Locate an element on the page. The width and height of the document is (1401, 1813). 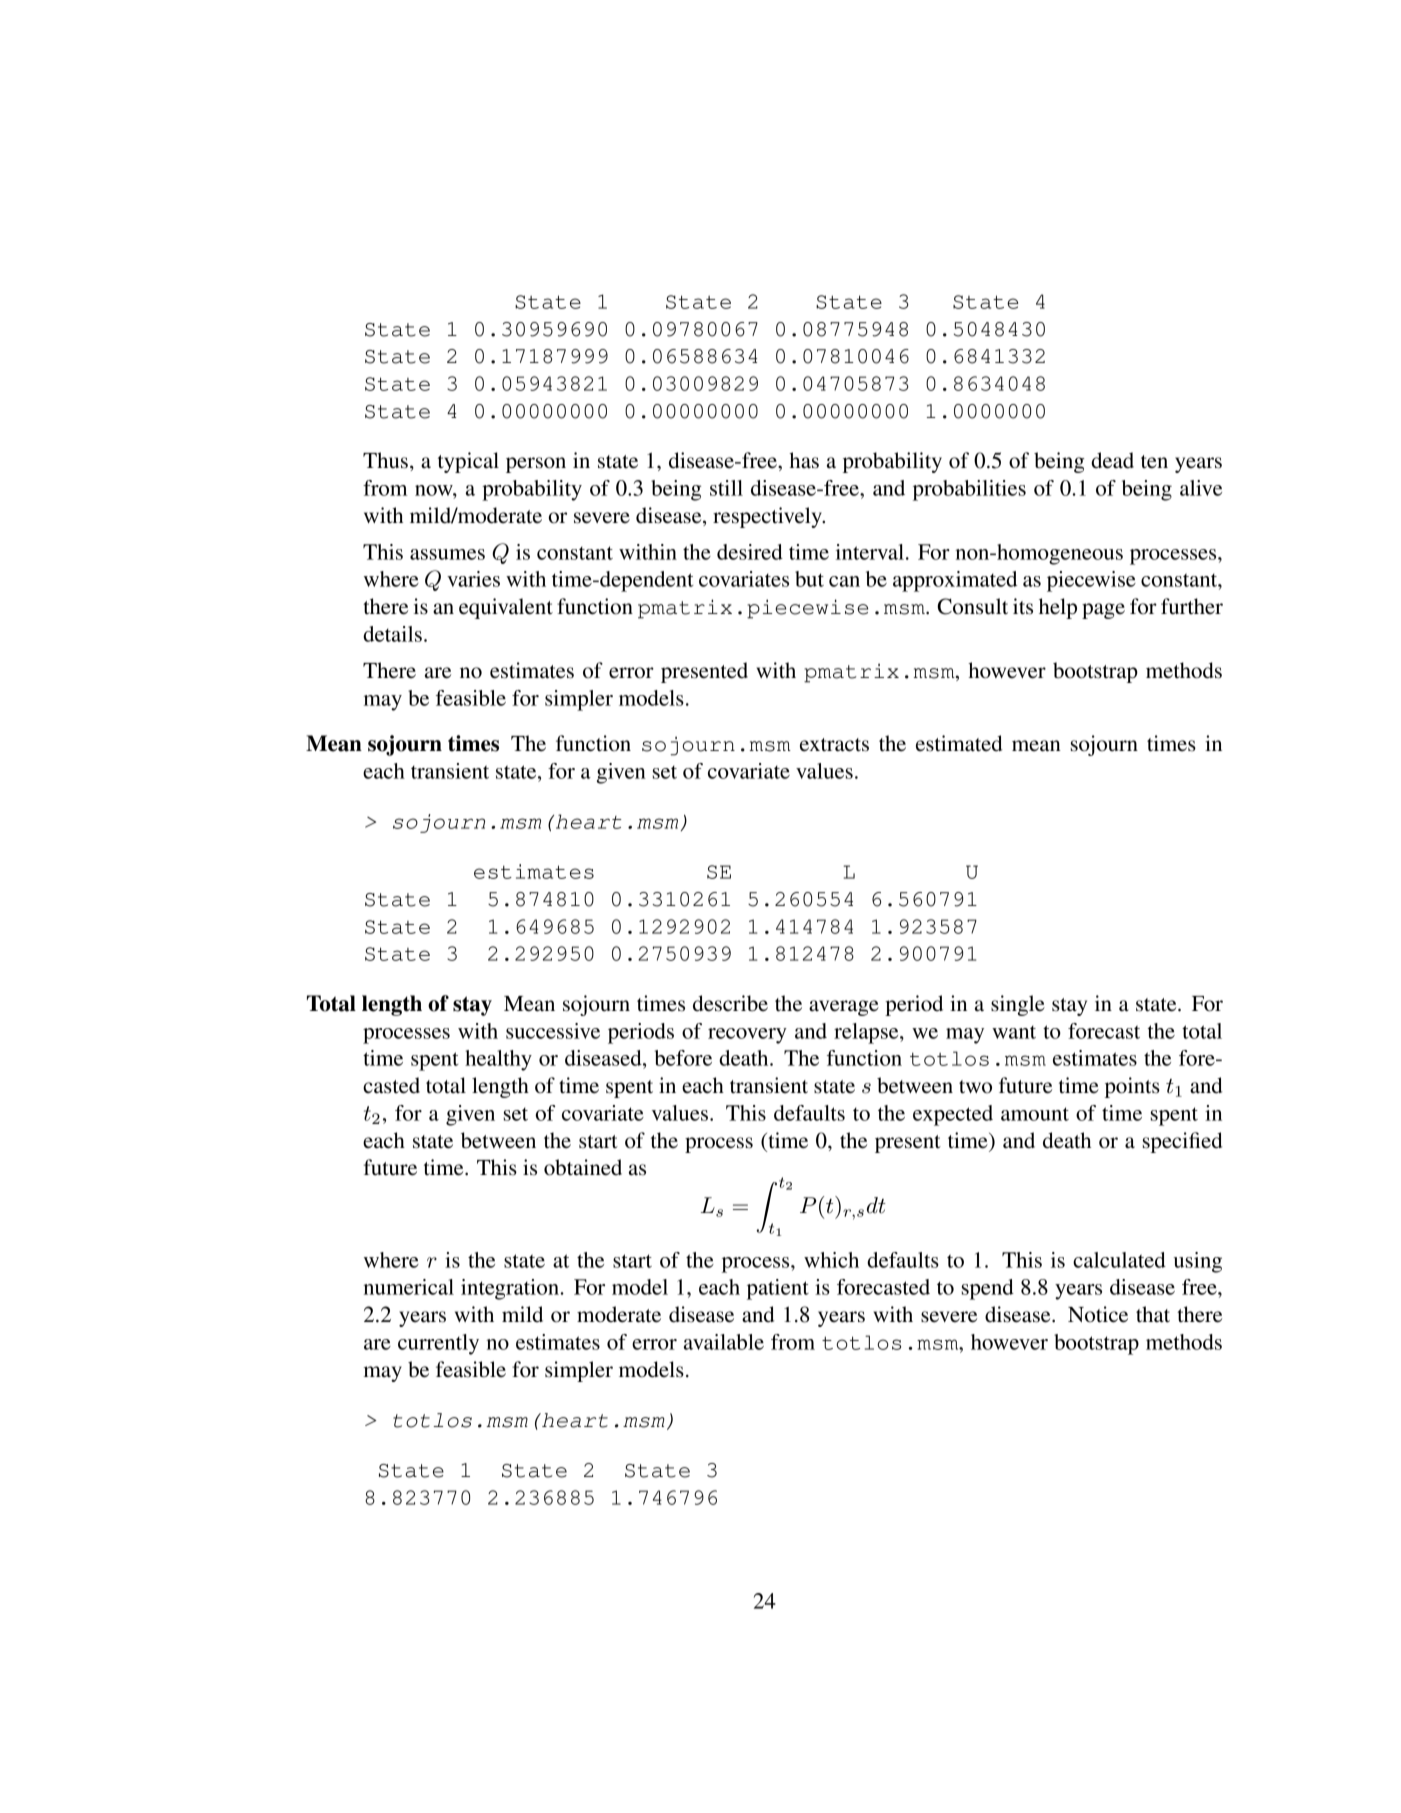
want is located at coordinates (1014, 1032).
